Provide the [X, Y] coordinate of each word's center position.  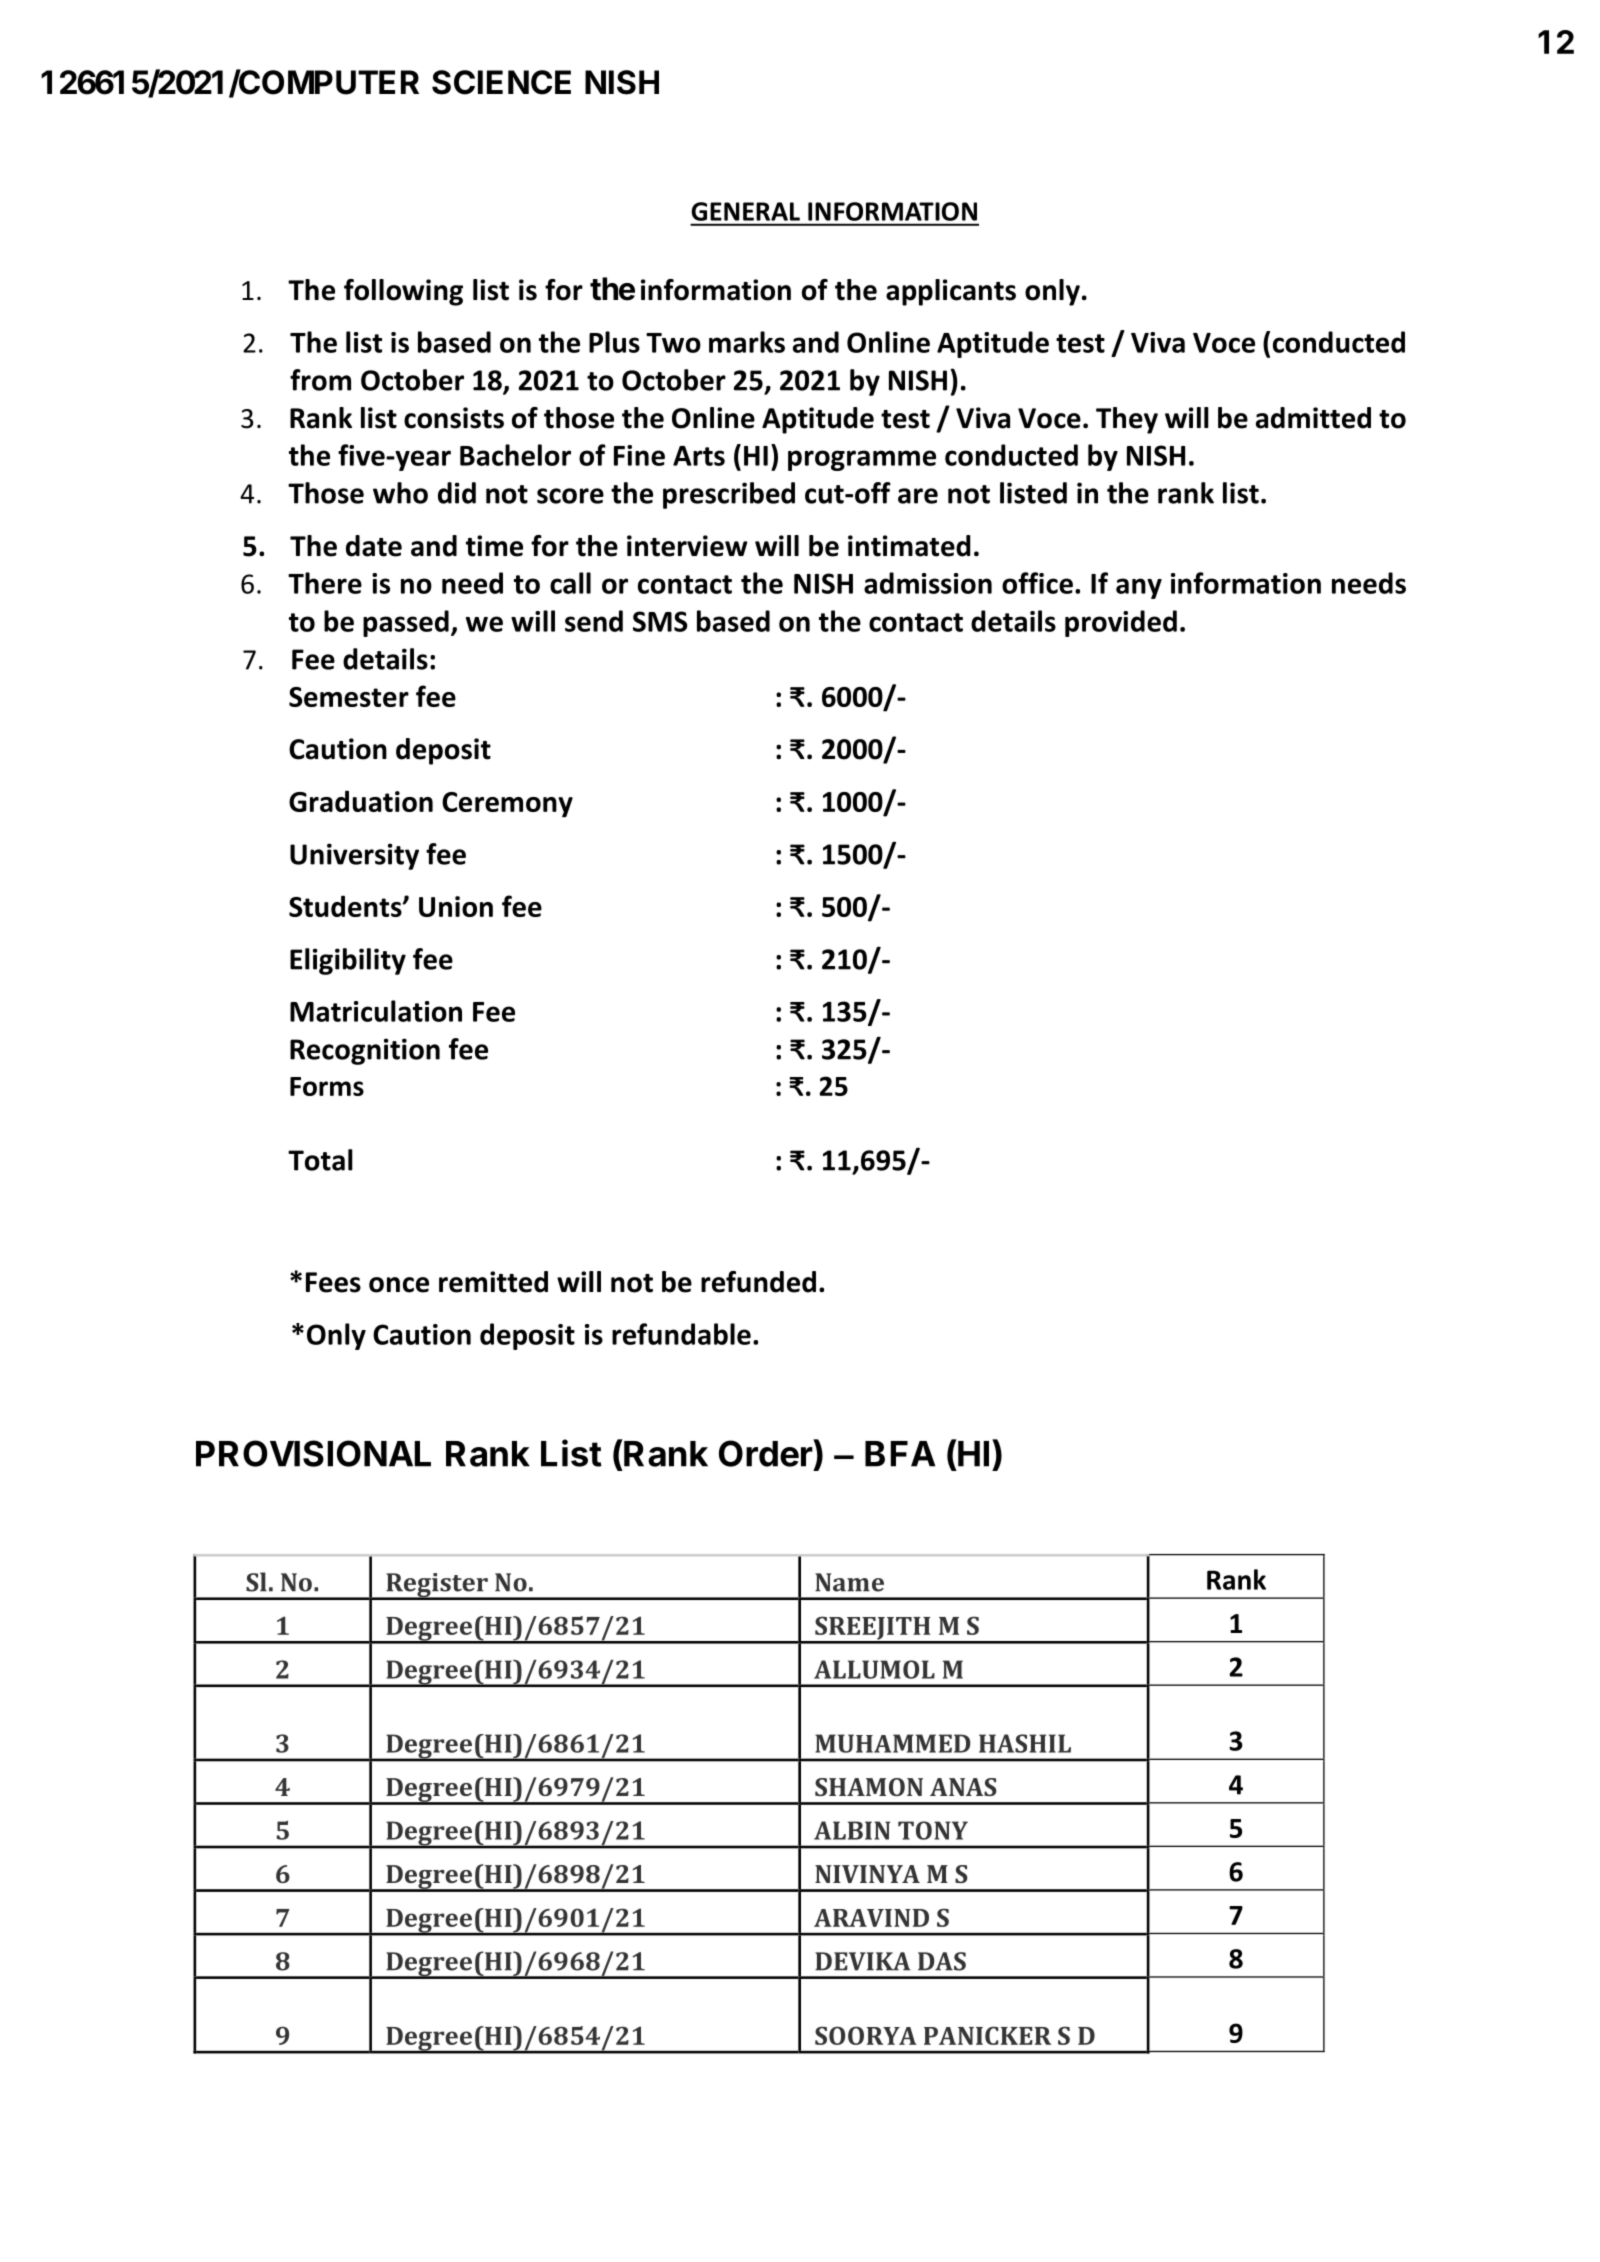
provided [1121, 623]
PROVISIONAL [313, 1453]
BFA [900, 1454]
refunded [758, 1282]
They [1127, 420]
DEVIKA [863, 1961]
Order [766, 1453]
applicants [951, 292]
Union [456, 906]
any [1139, 588]
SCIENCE [501, 82]
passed [406, 623]
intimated [909, 546]
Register [437, 1586]
